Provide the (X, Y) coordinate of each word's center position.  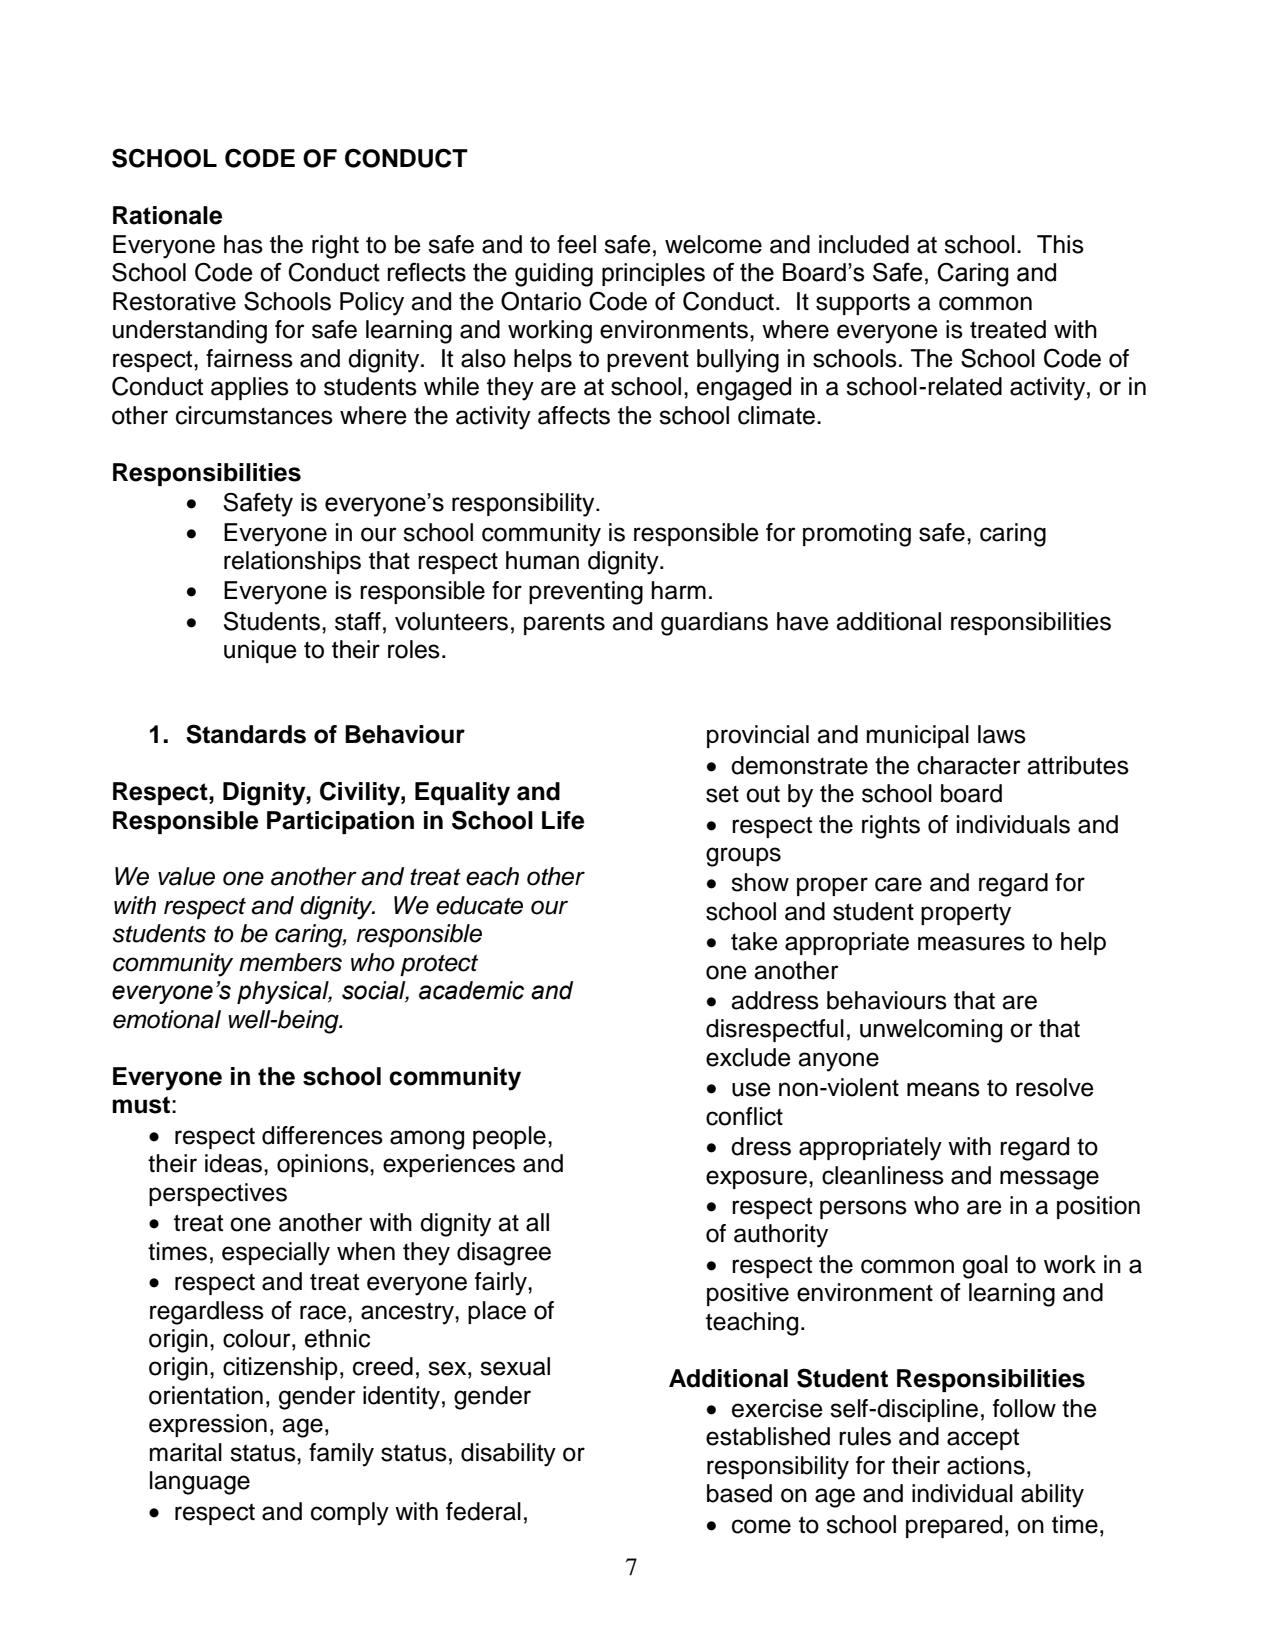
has (243, 244)
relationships (292, 562)
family (341, 1455)
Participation (340, 822)
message (1049, 1180)
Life (563, 820)
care (898, 884)
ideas (235, 1163)
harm (679, 590)
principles (653, 274)
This (1060, 244)
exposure (756, 1179)
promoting (857, 535)
